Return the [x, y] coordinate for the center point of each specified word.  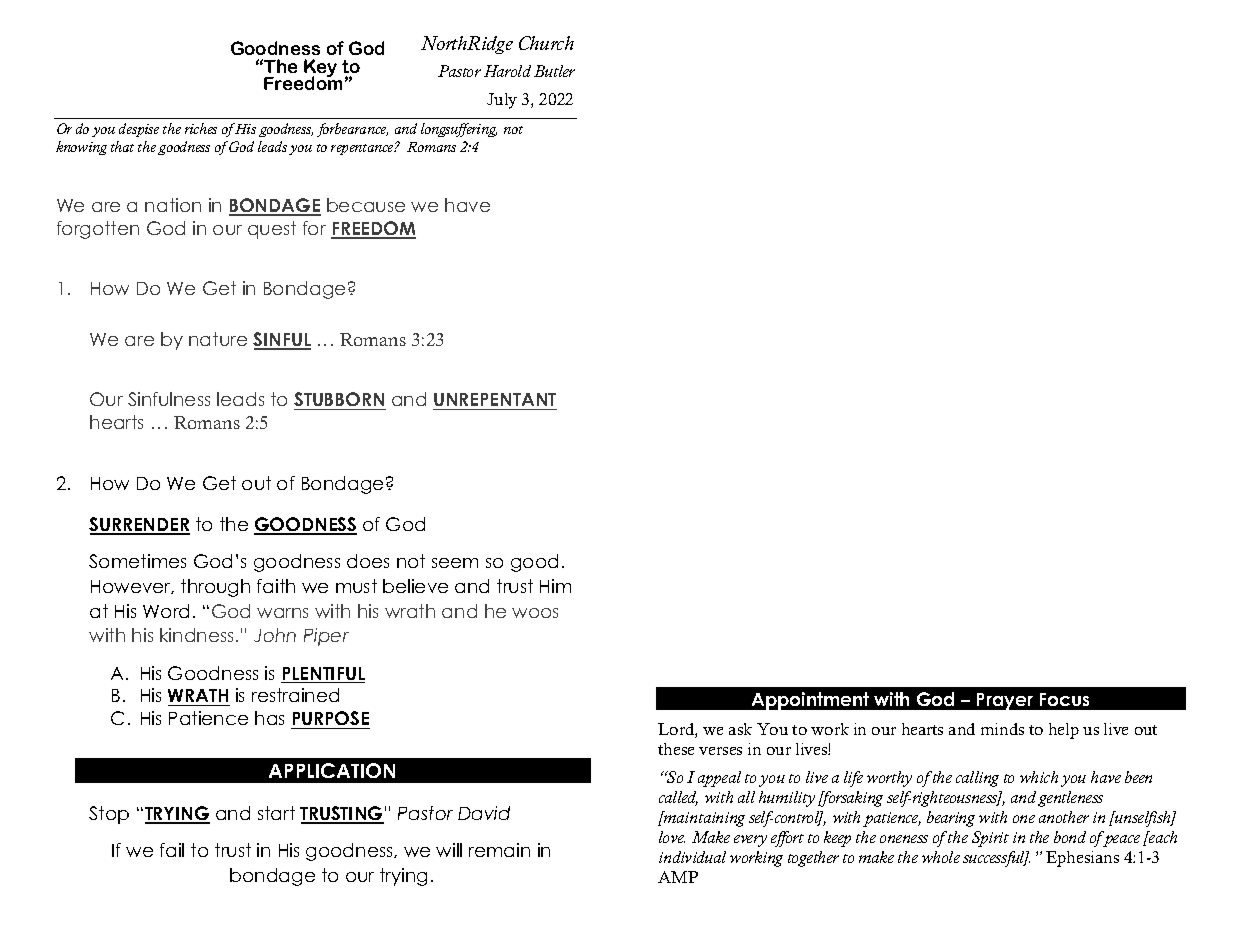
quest [272, 230]
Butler [554, 71]
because [366, 205]
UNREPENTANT [495, 401]
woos [535, 613]
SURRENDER [139, 526]
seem [455, 563]
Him [555, 586]
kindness [198, 635]
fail [172, 850]
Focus [1064, 699]
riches [201, 128]
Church [546, 43]
